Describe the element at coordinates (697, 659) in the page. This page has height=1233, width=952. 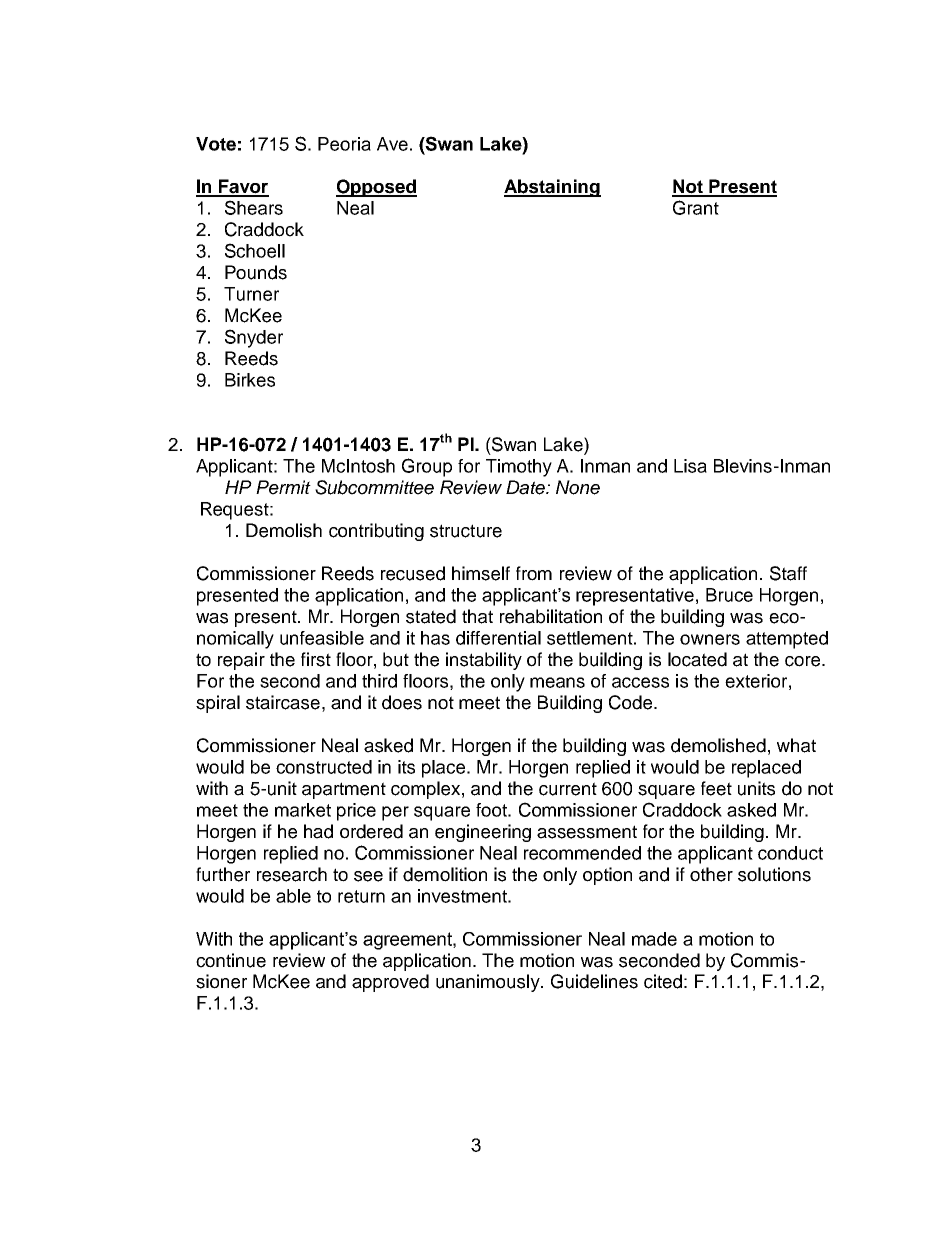
I see `located` at that location.
